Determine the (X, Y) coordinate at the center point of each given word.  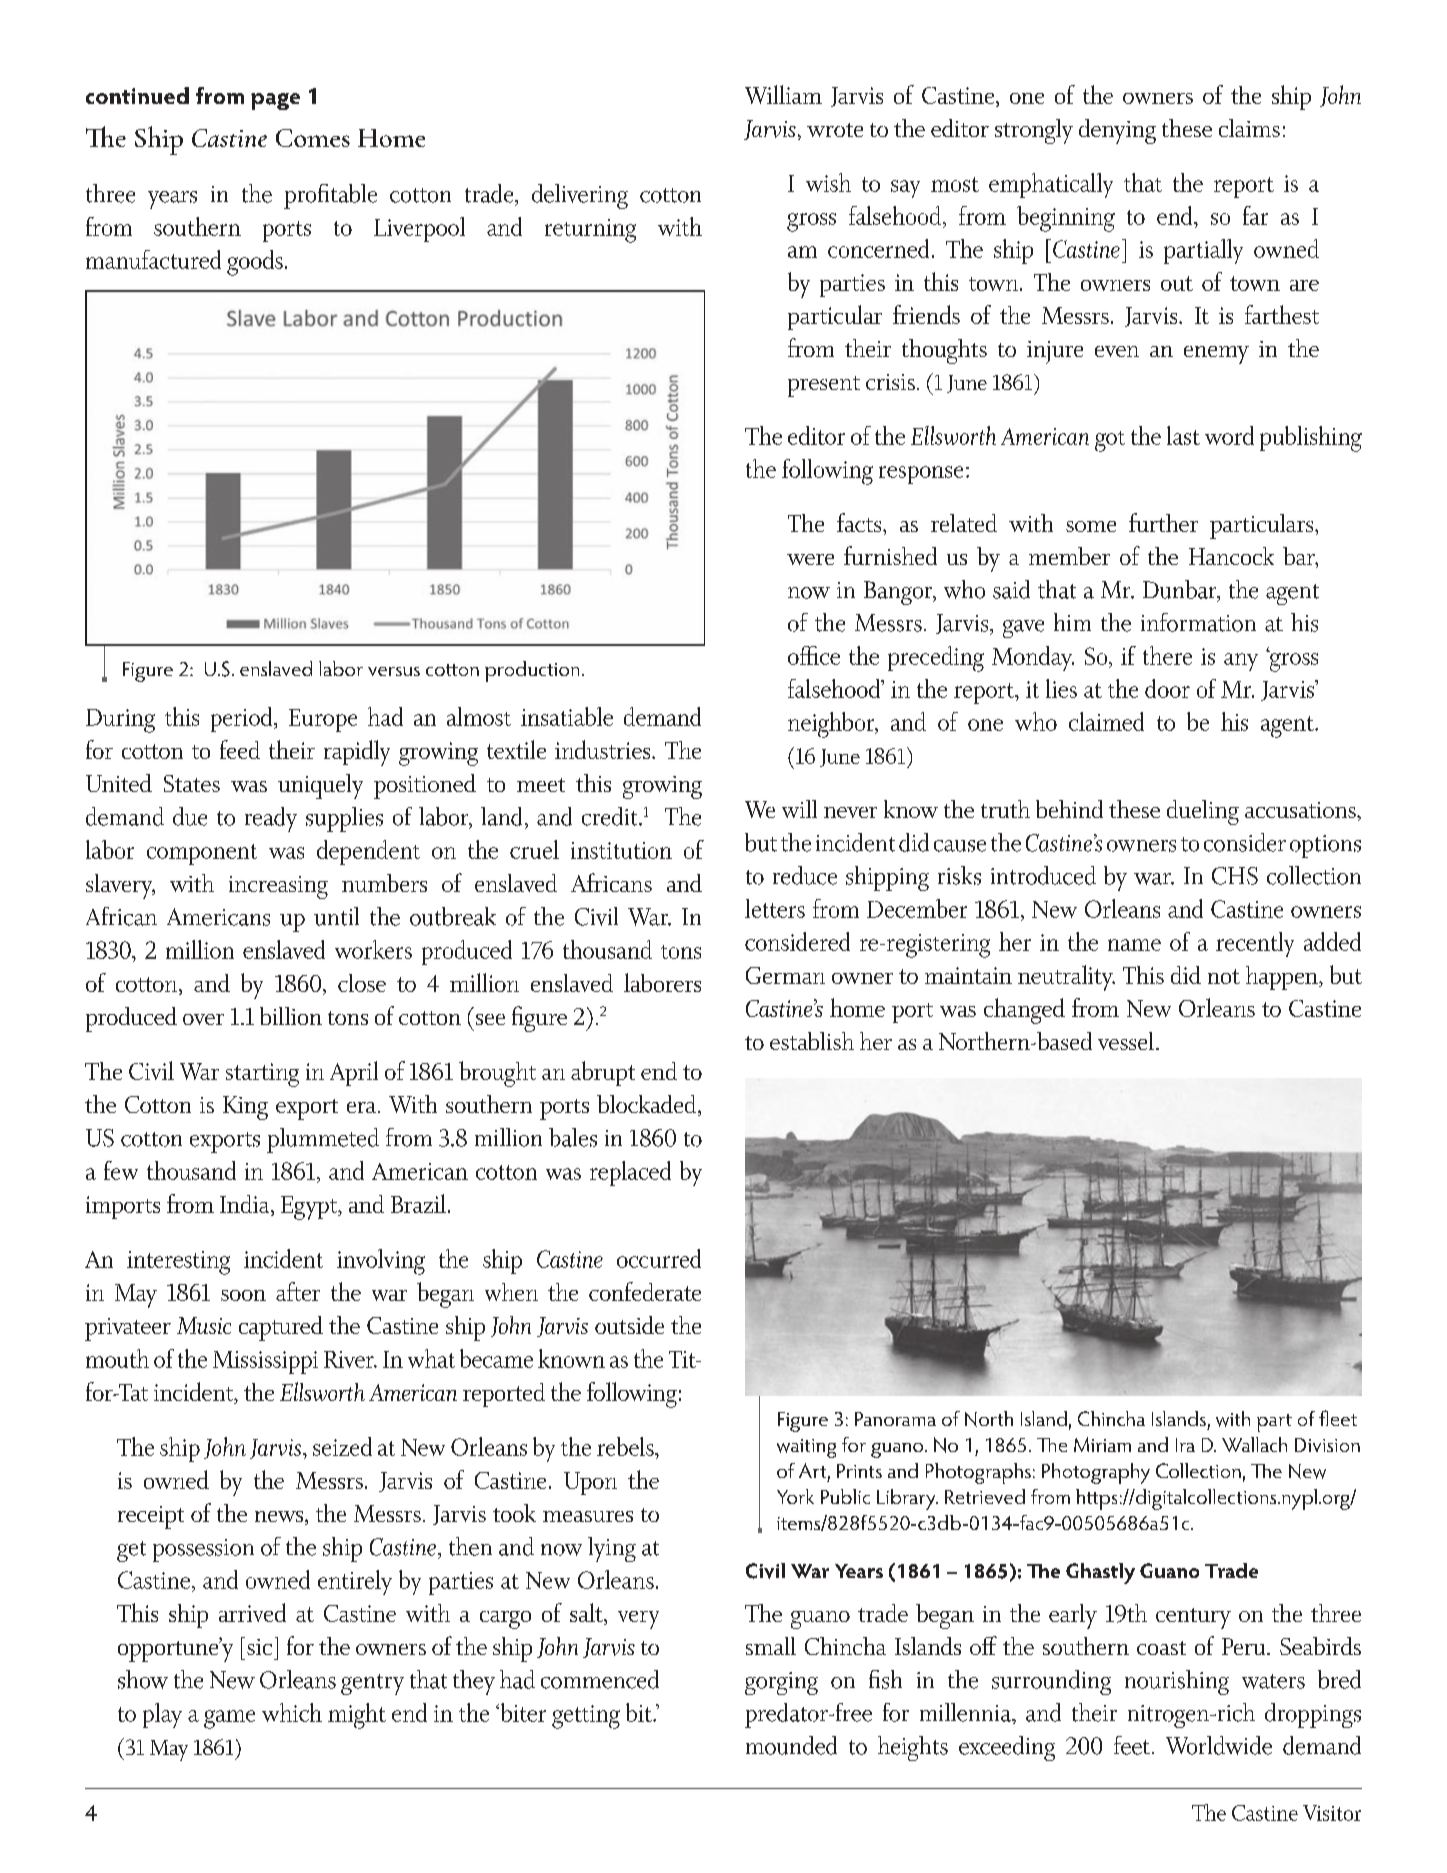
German (785, 975)
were (810, 559)
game (229, 1719)
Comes (313, 138)
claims (1249, 128)
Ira (1185, 1445)
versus (394, 671)
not (1224, 976)
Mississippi (265, 1362)
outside (629, 1325)
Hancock (1231, 556)
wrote (835, 130)
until (336, 916)
